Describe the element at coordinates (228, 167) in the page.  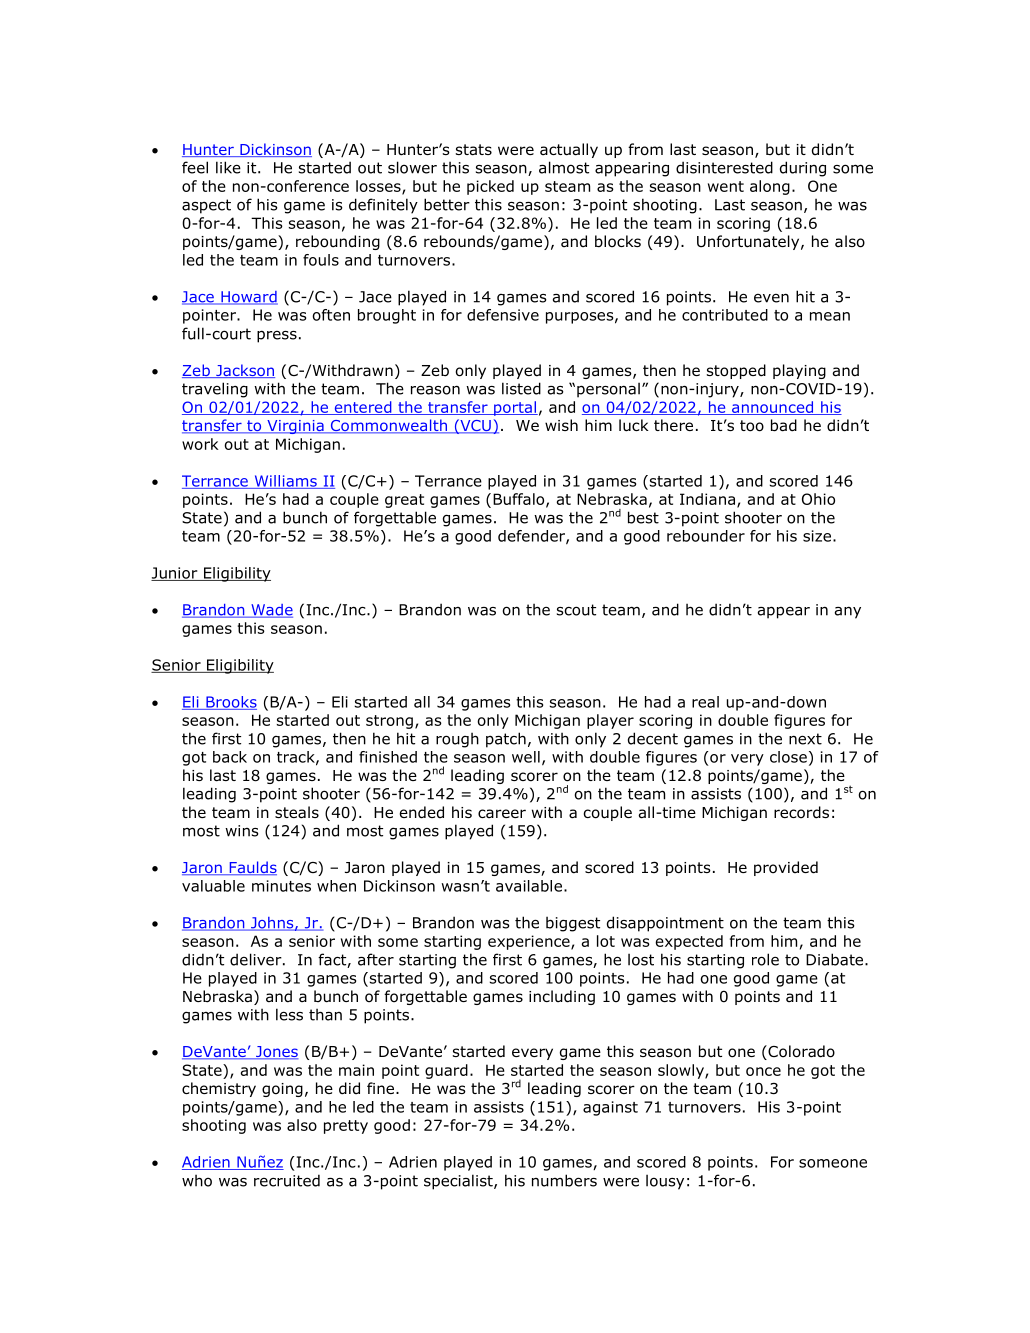
I see `like` at that location.
